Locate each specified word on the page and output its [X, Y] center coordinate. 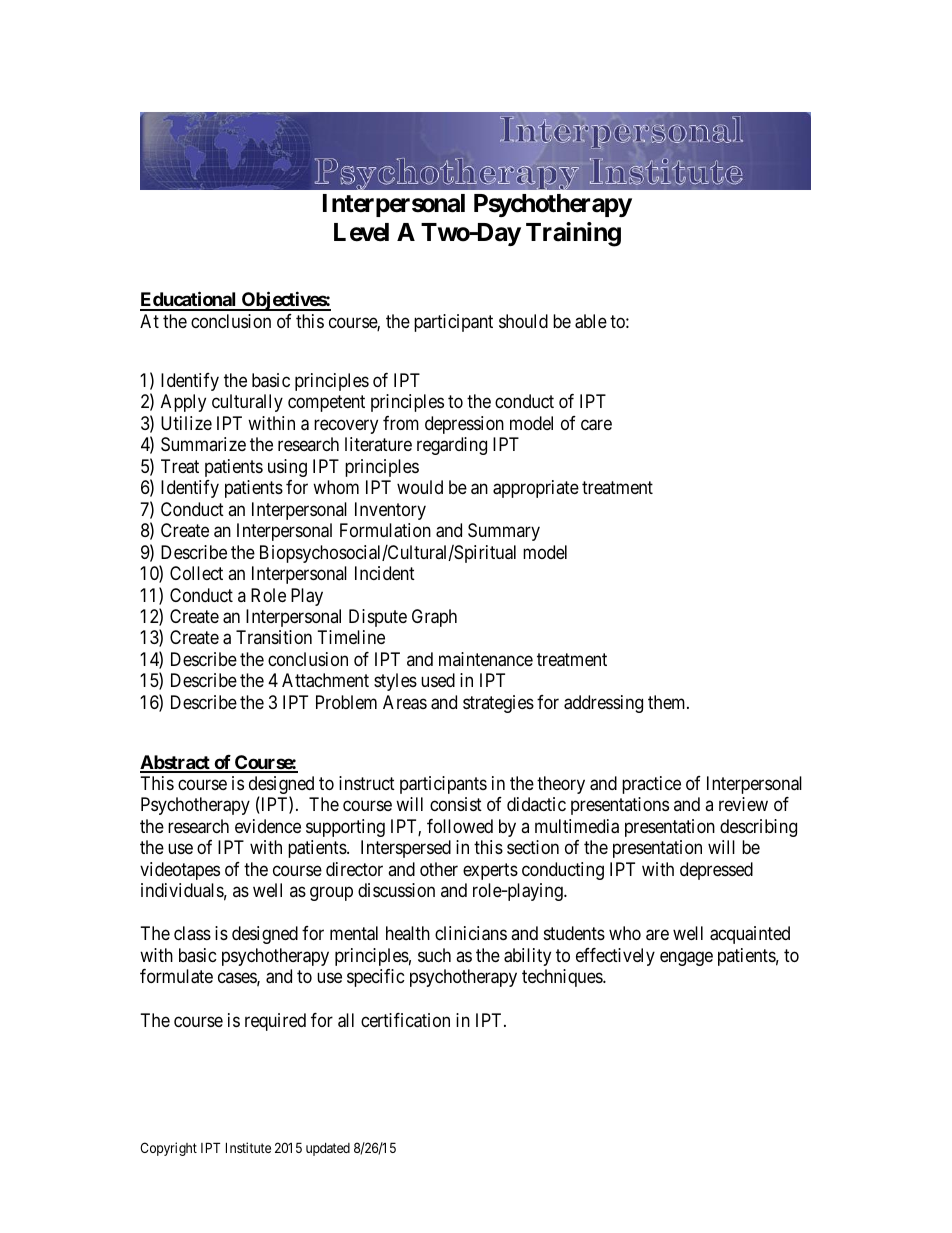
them [668, 702]
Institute [248, 1147]
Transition [274, 637]
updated [328, 1149]
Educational [189, 301]
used [438, 680]
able [591, 321]
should [523, 321]
